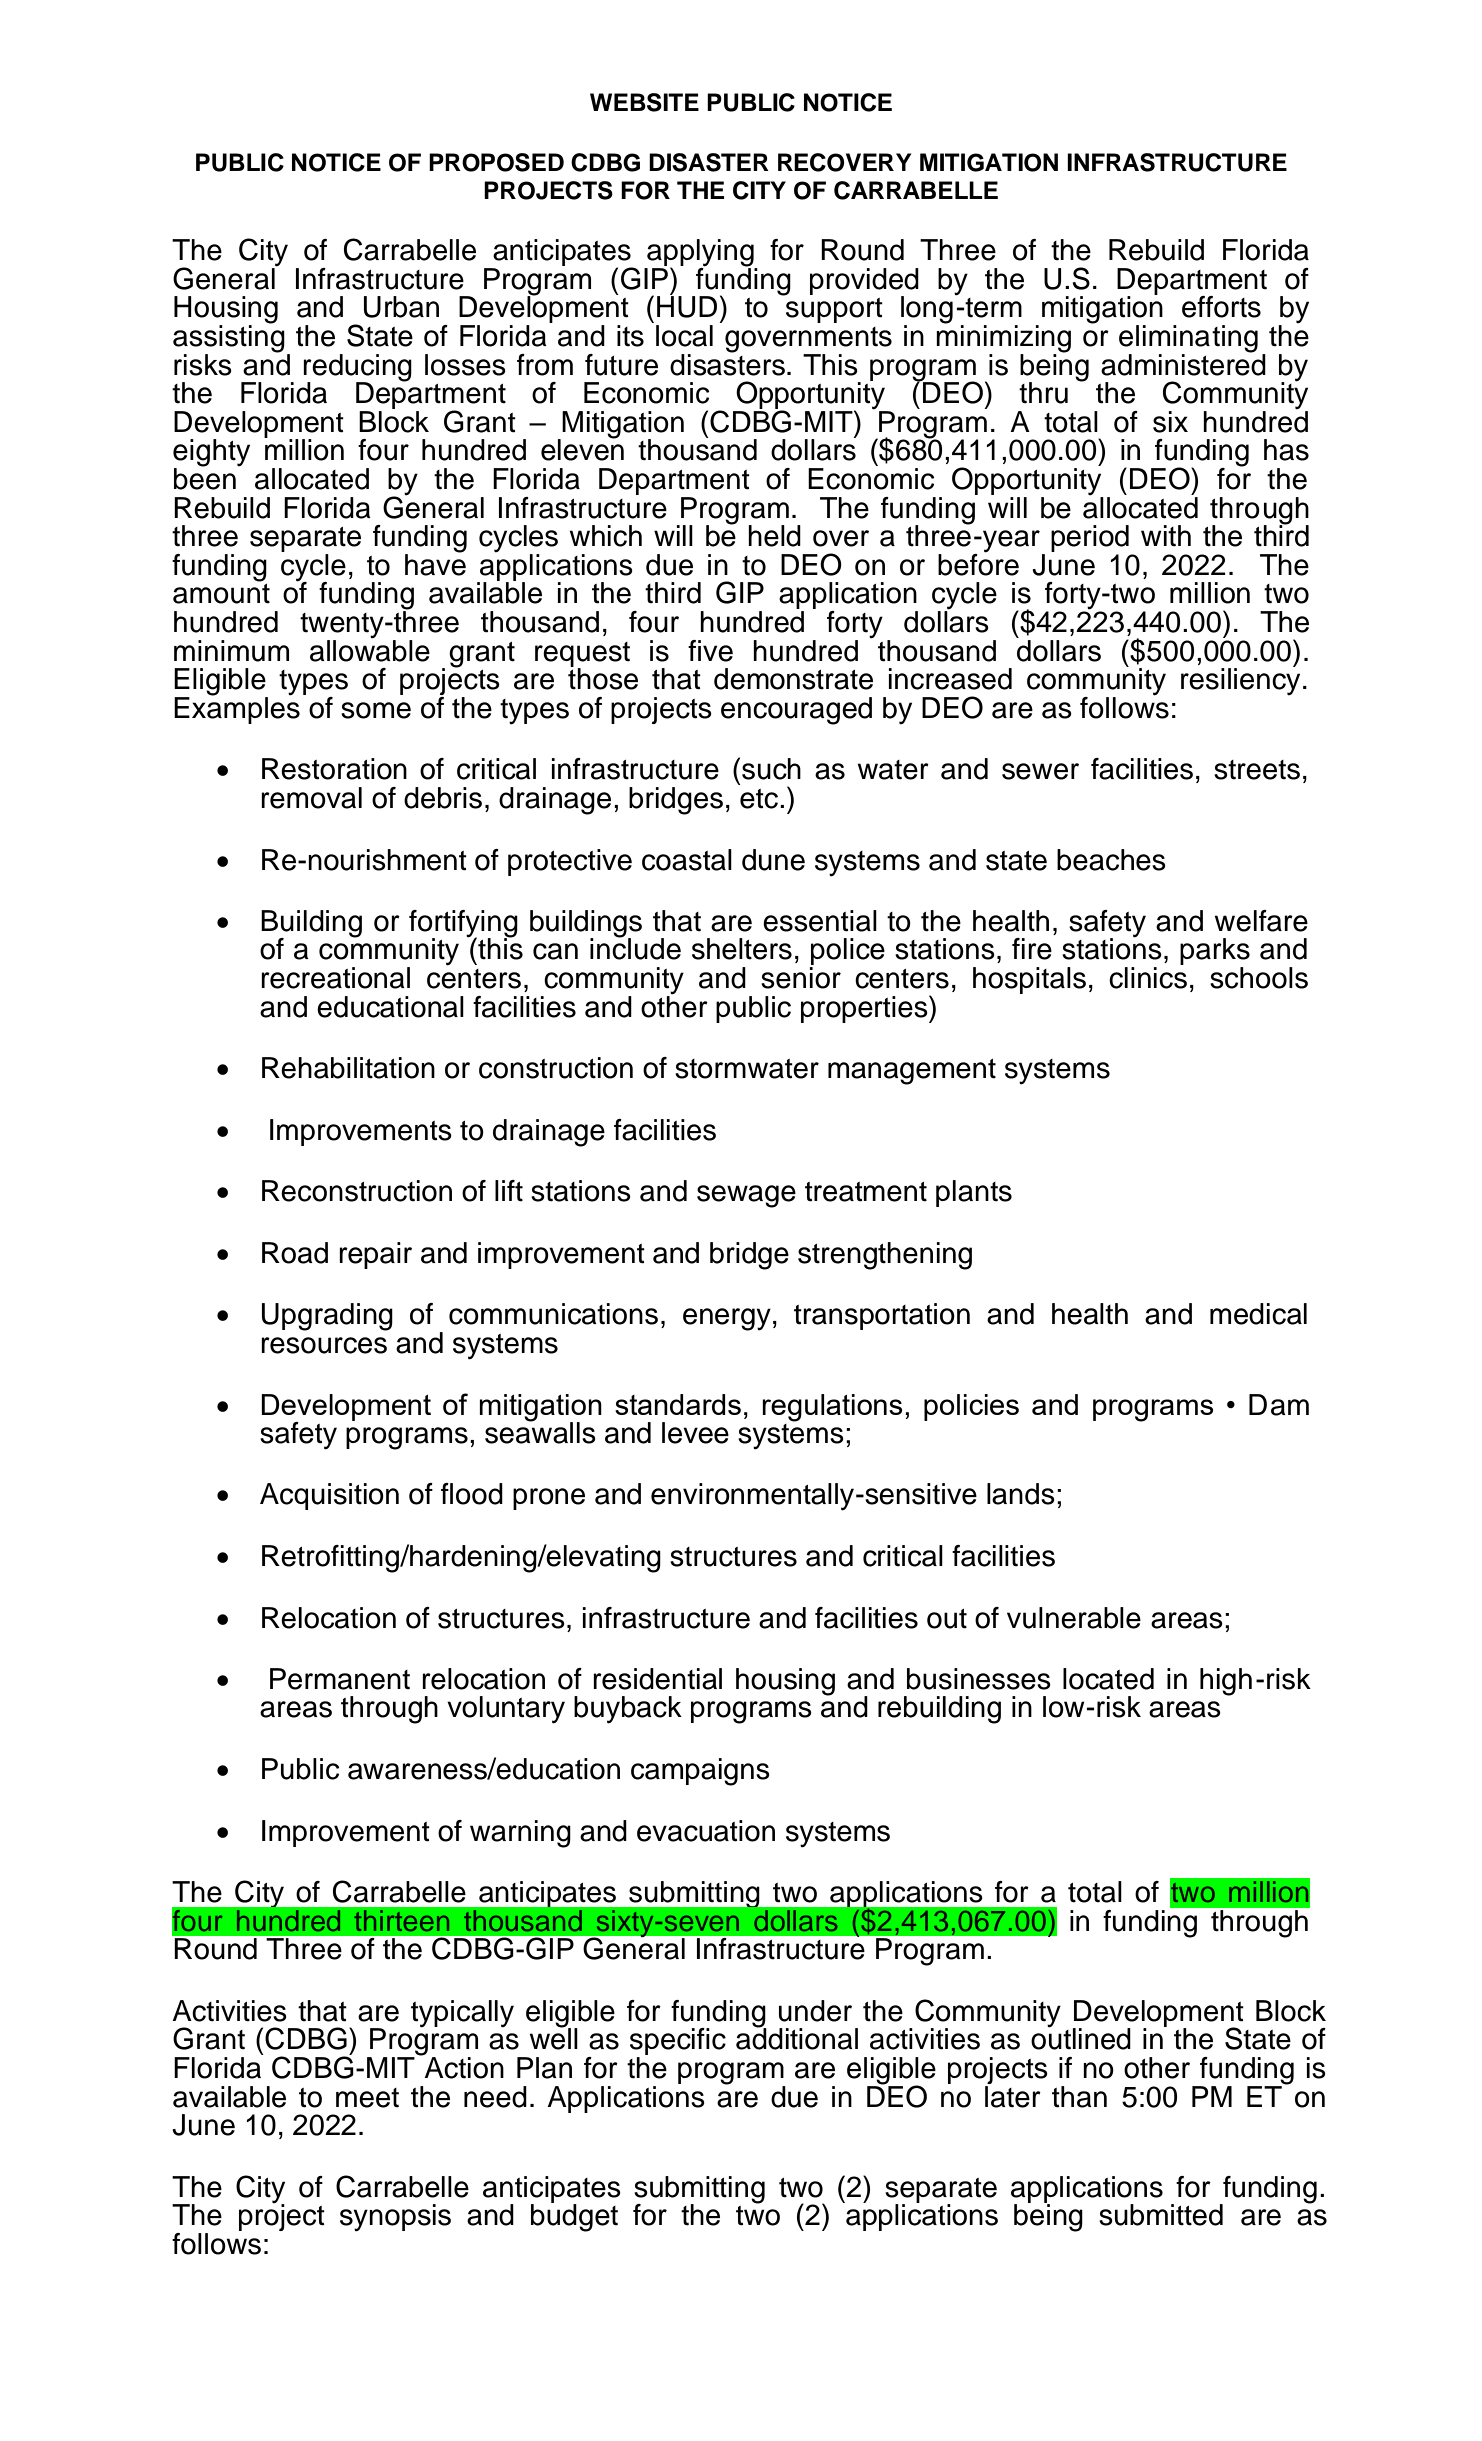 The height and width of the page is (2441, 1482). Describe the element at coordinates (746, 1196) in the page. I see `sewage` at that location.
